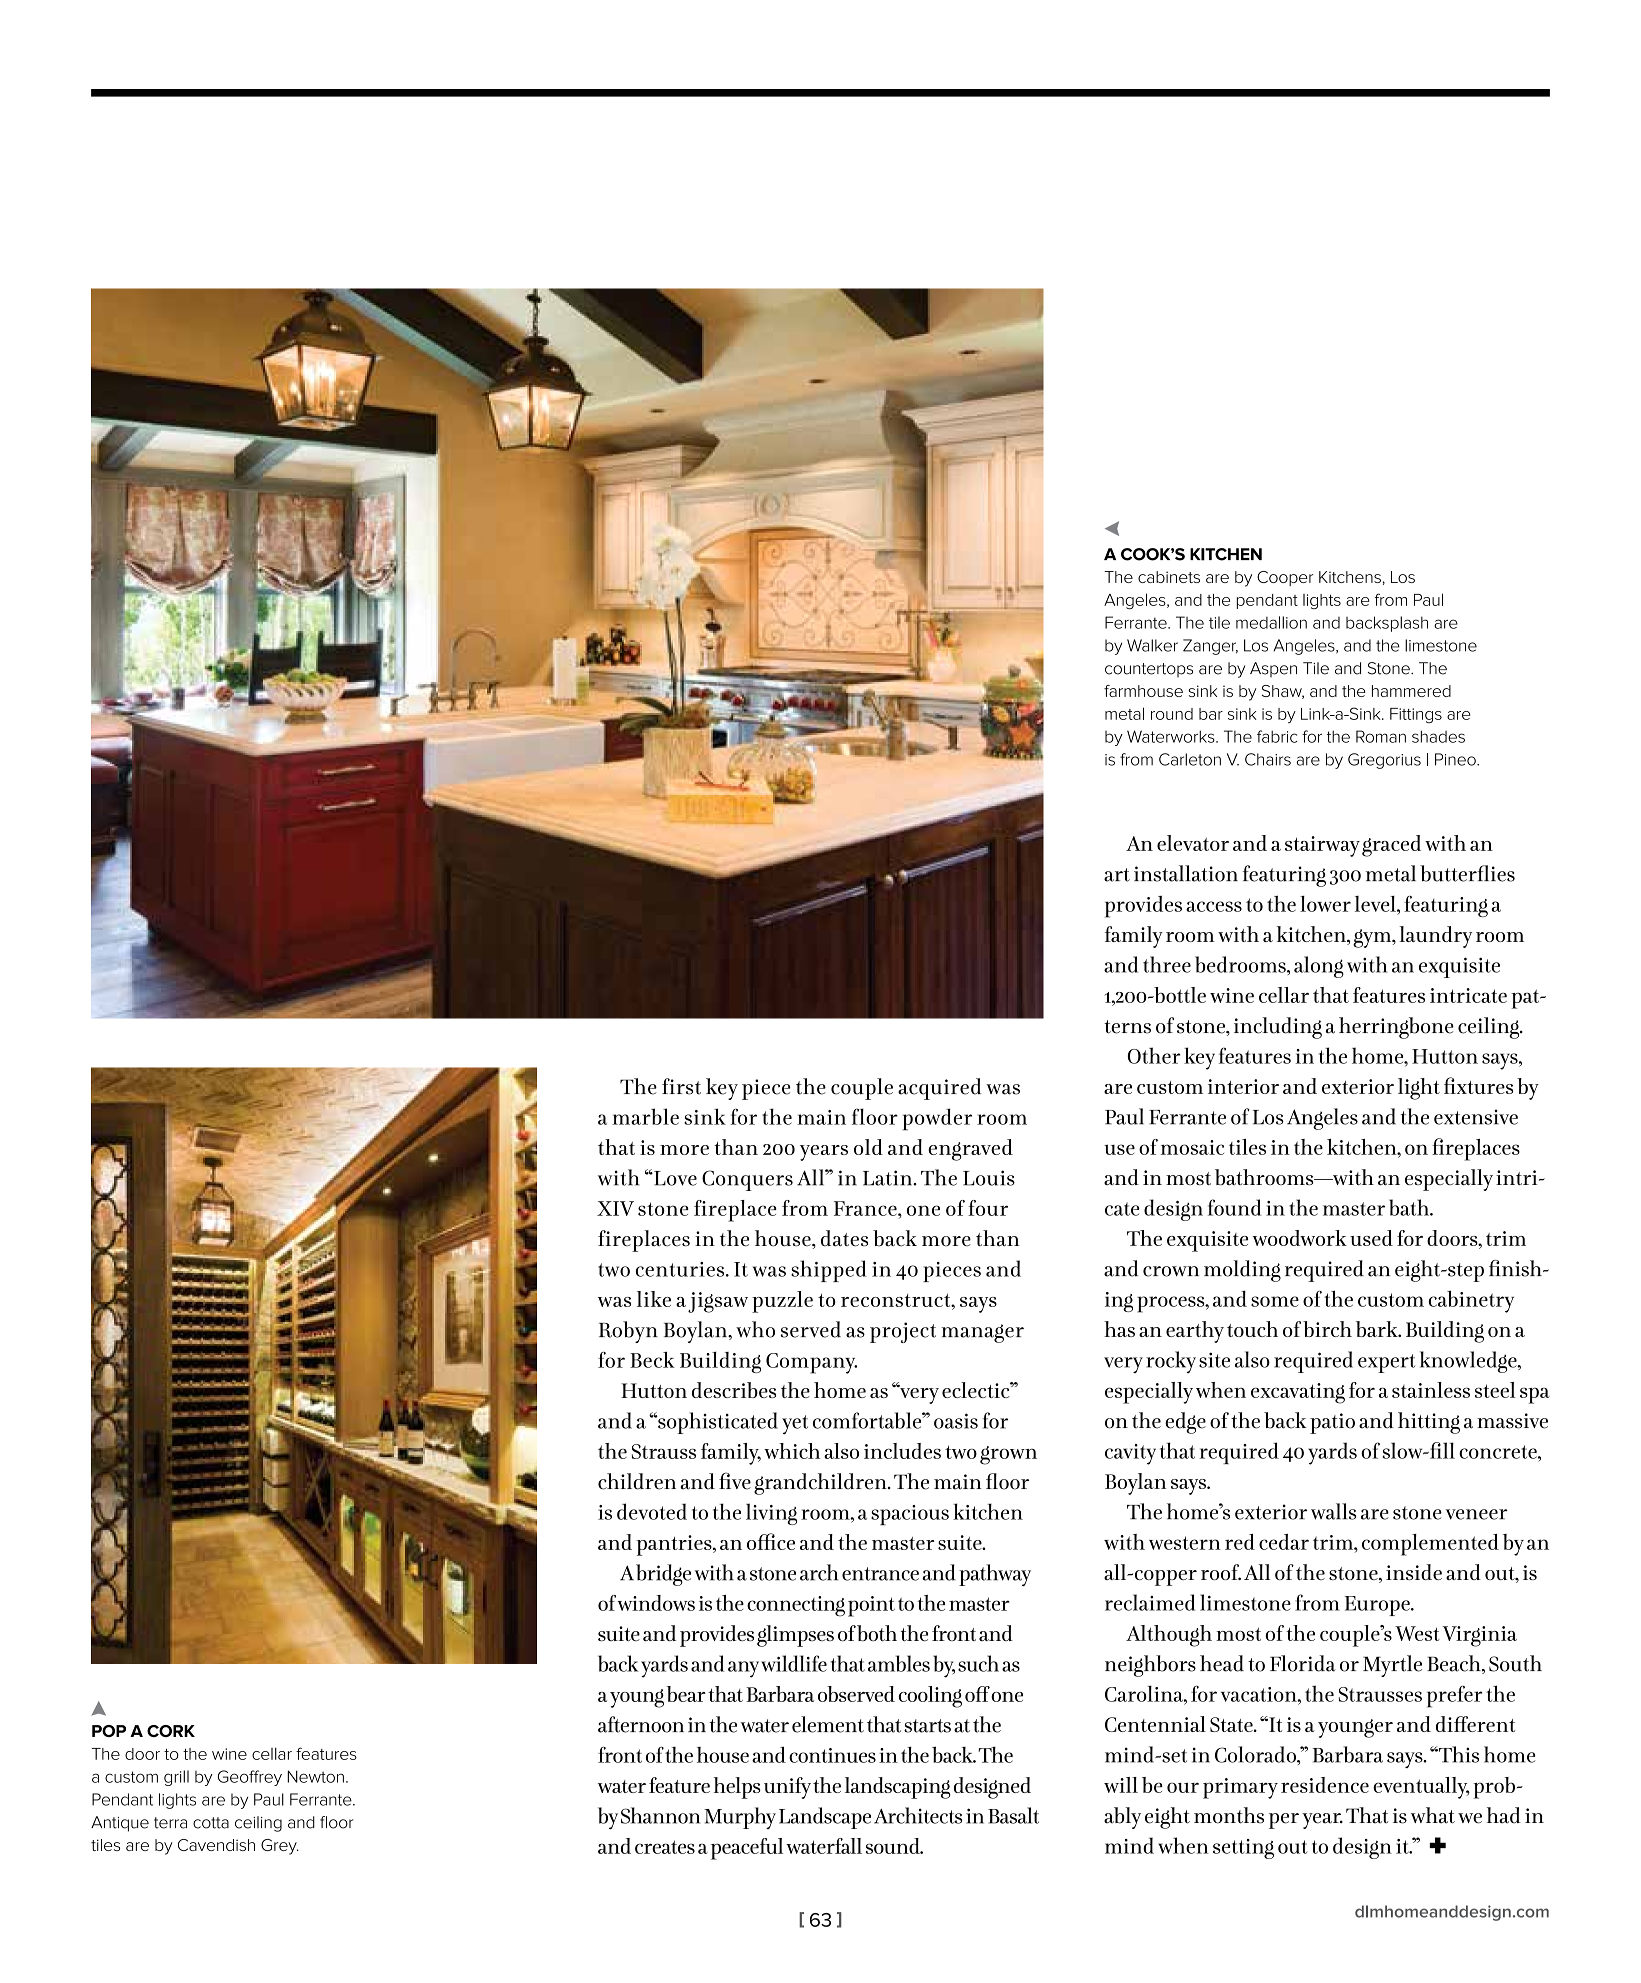  I want to click on cotta, so click(211, 1823).
